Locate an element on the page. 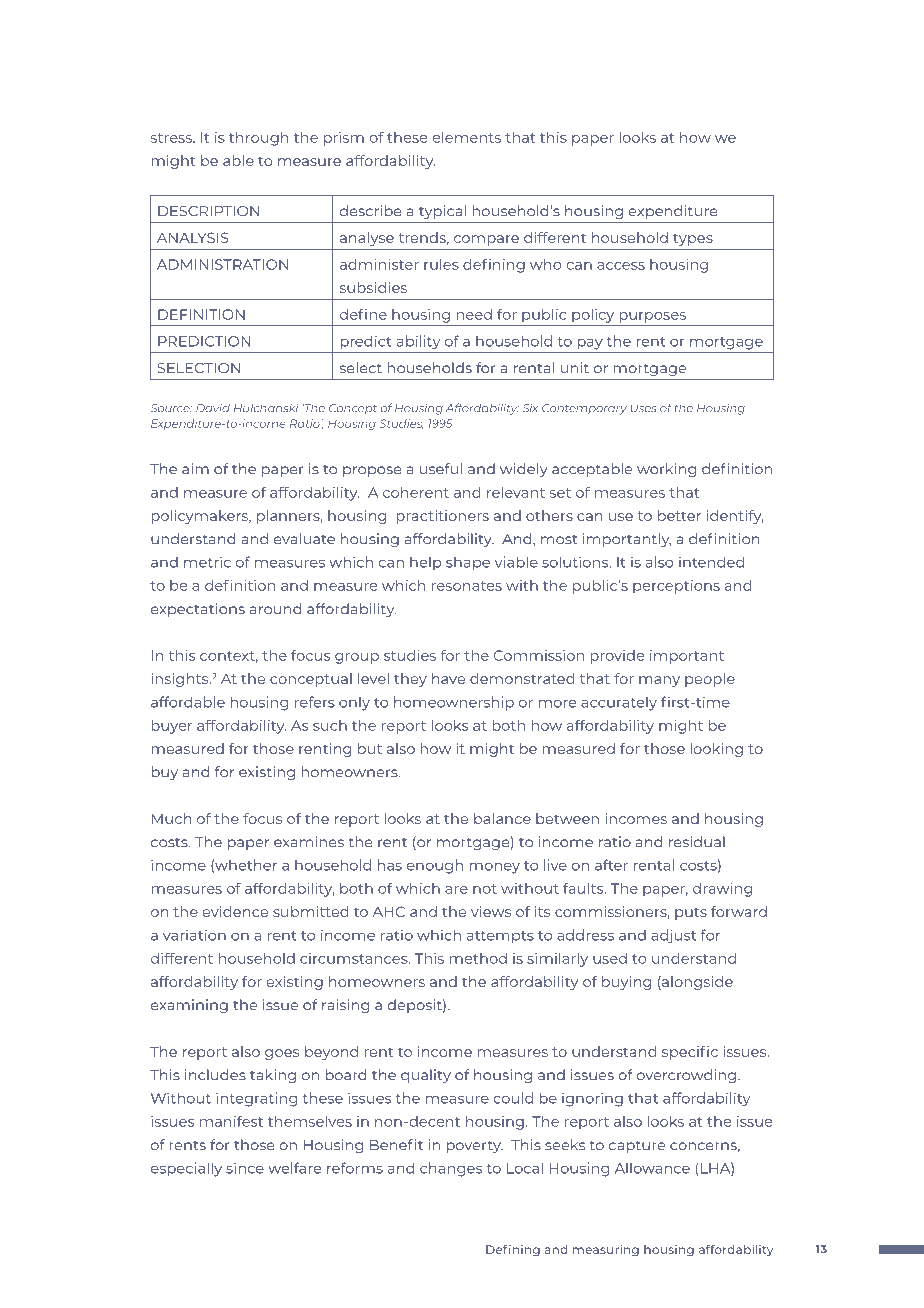  evidence is located at coordinates (235, 911).
